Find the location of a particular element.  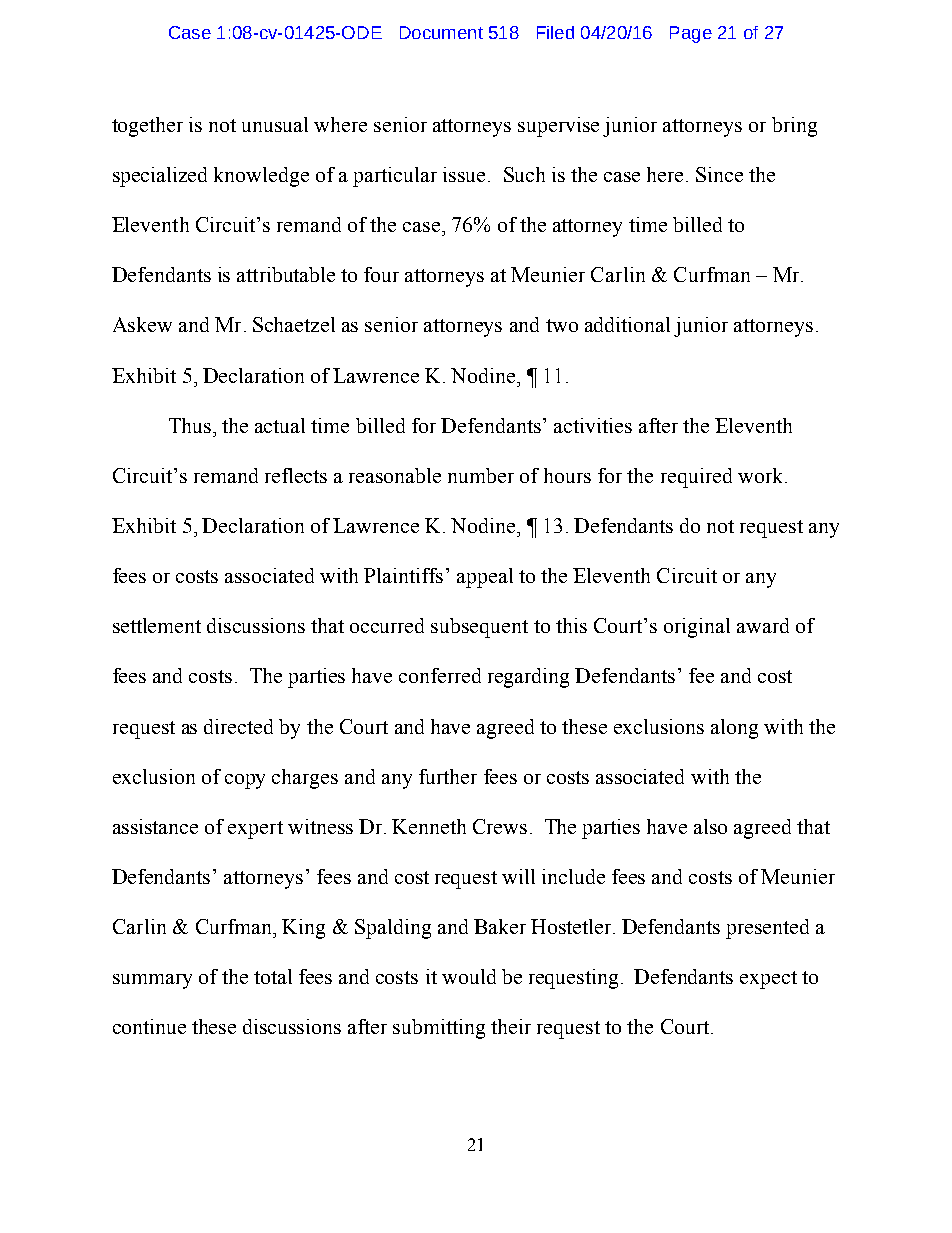

Document is located at coordinates (441, 32).
